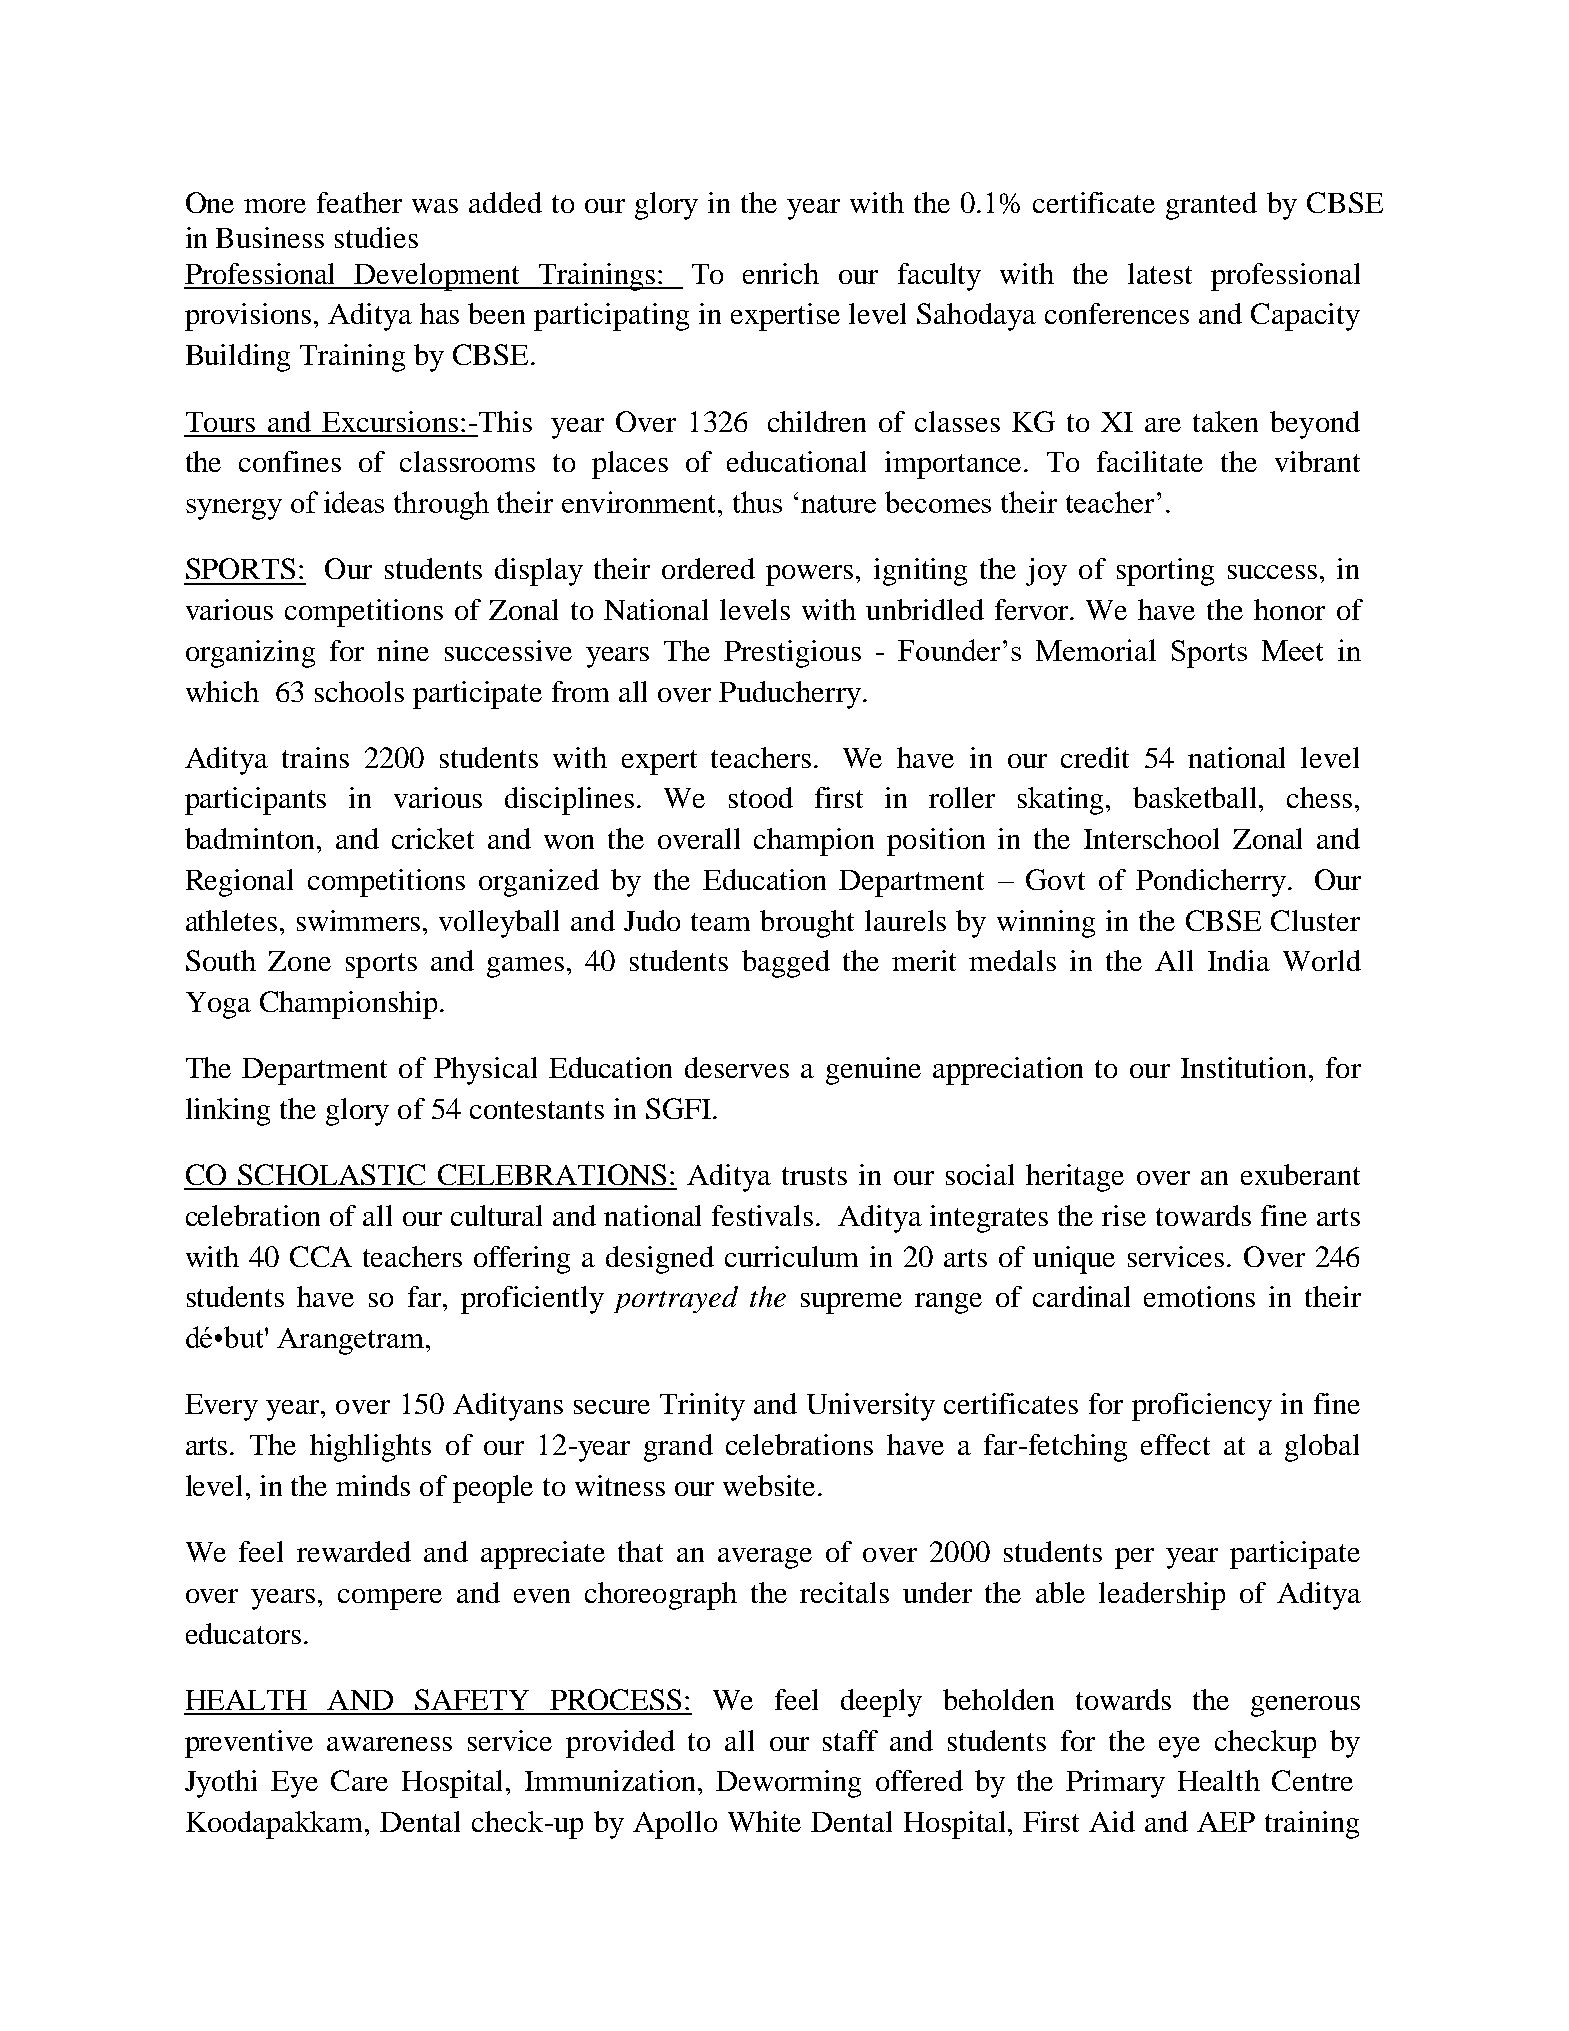 This image has width=1569, height=2031. What do you see at coordinates (1202, 1407) in the image?
I see `proficiency` at bounding box center [1202, 1407].
